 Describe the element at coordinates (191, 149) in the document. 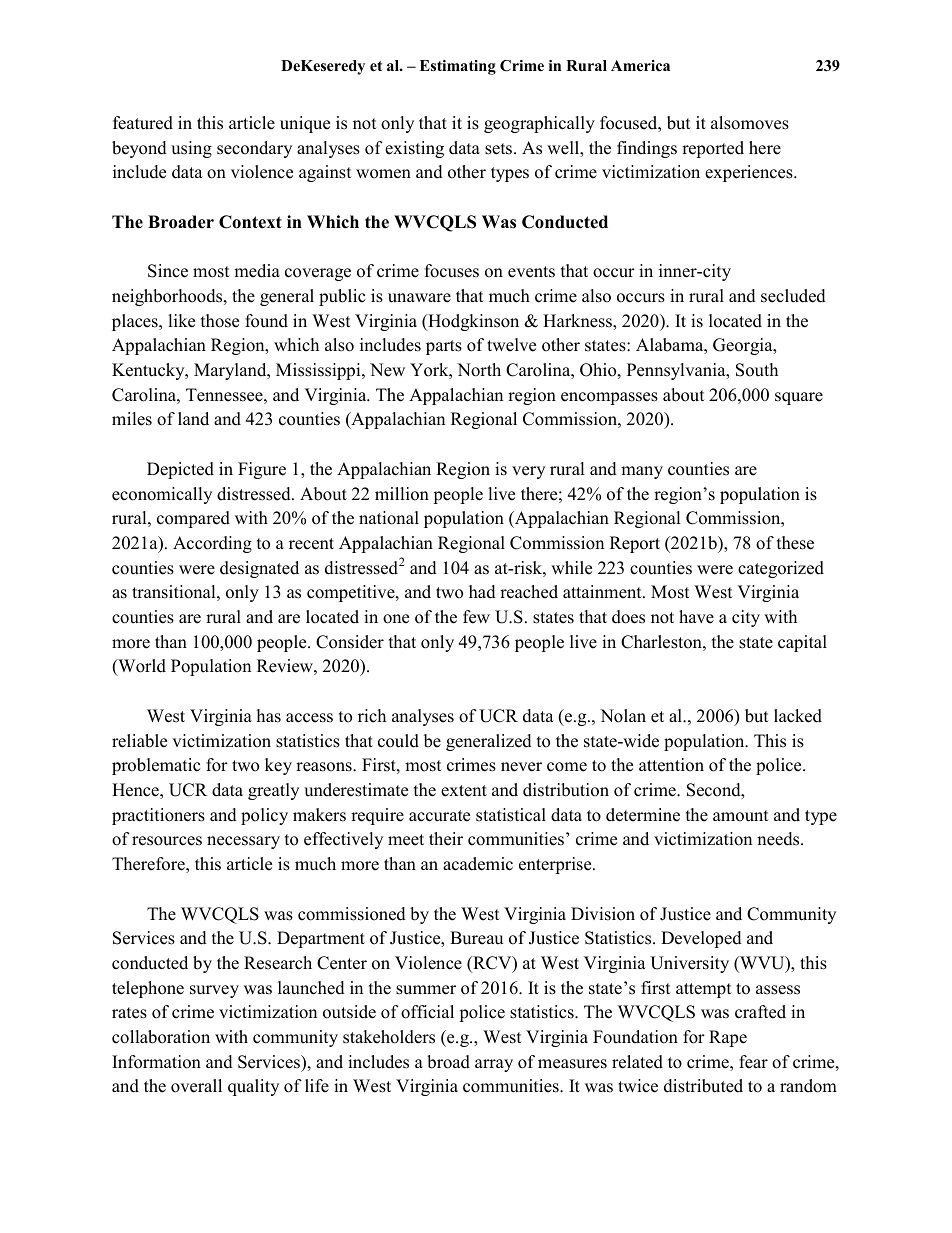

I see `using` at that location.
